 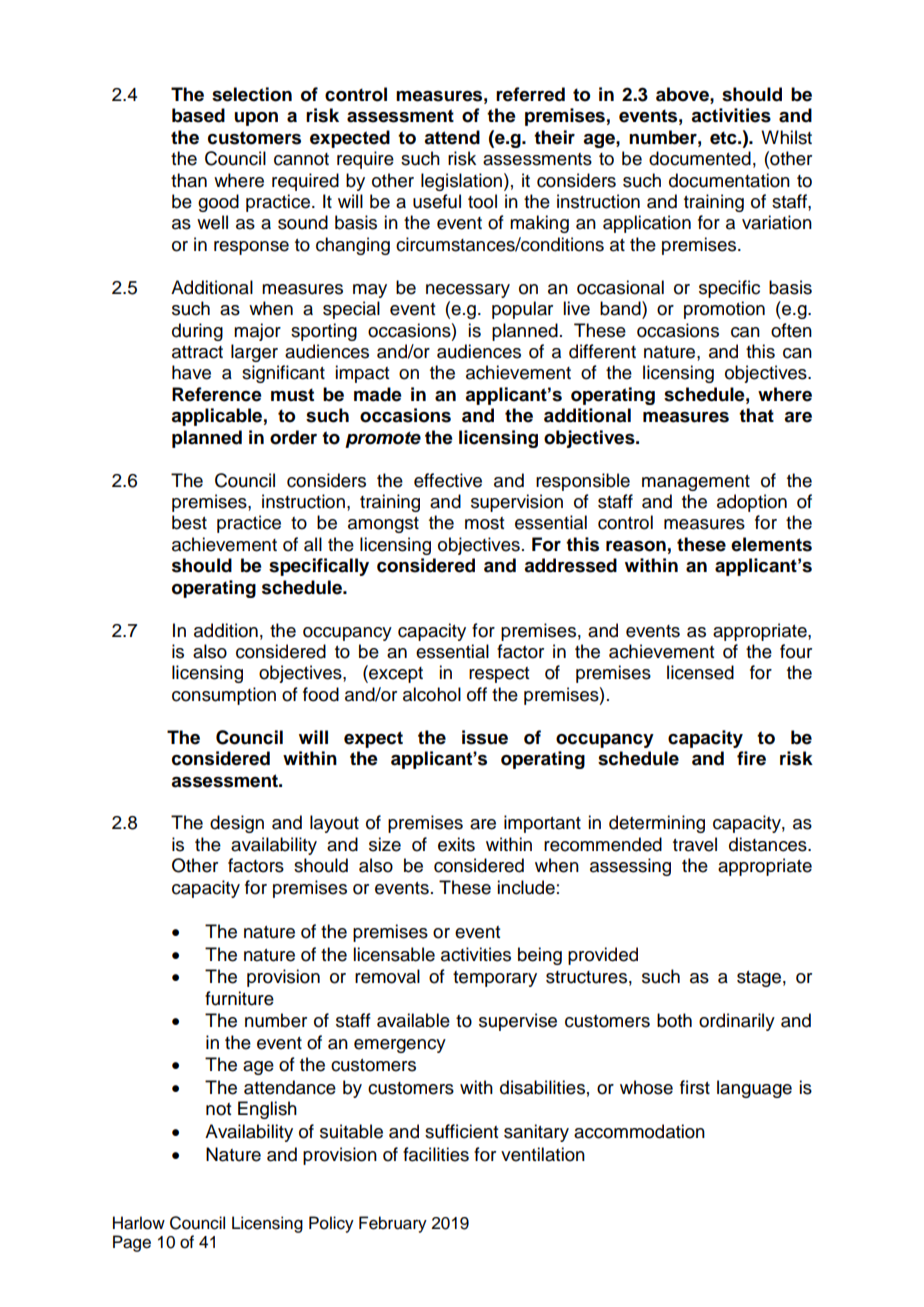 What do you see at coordinates (139, 1223) in the document?
I see `Harlow` at bounding box center [139, 1223].
